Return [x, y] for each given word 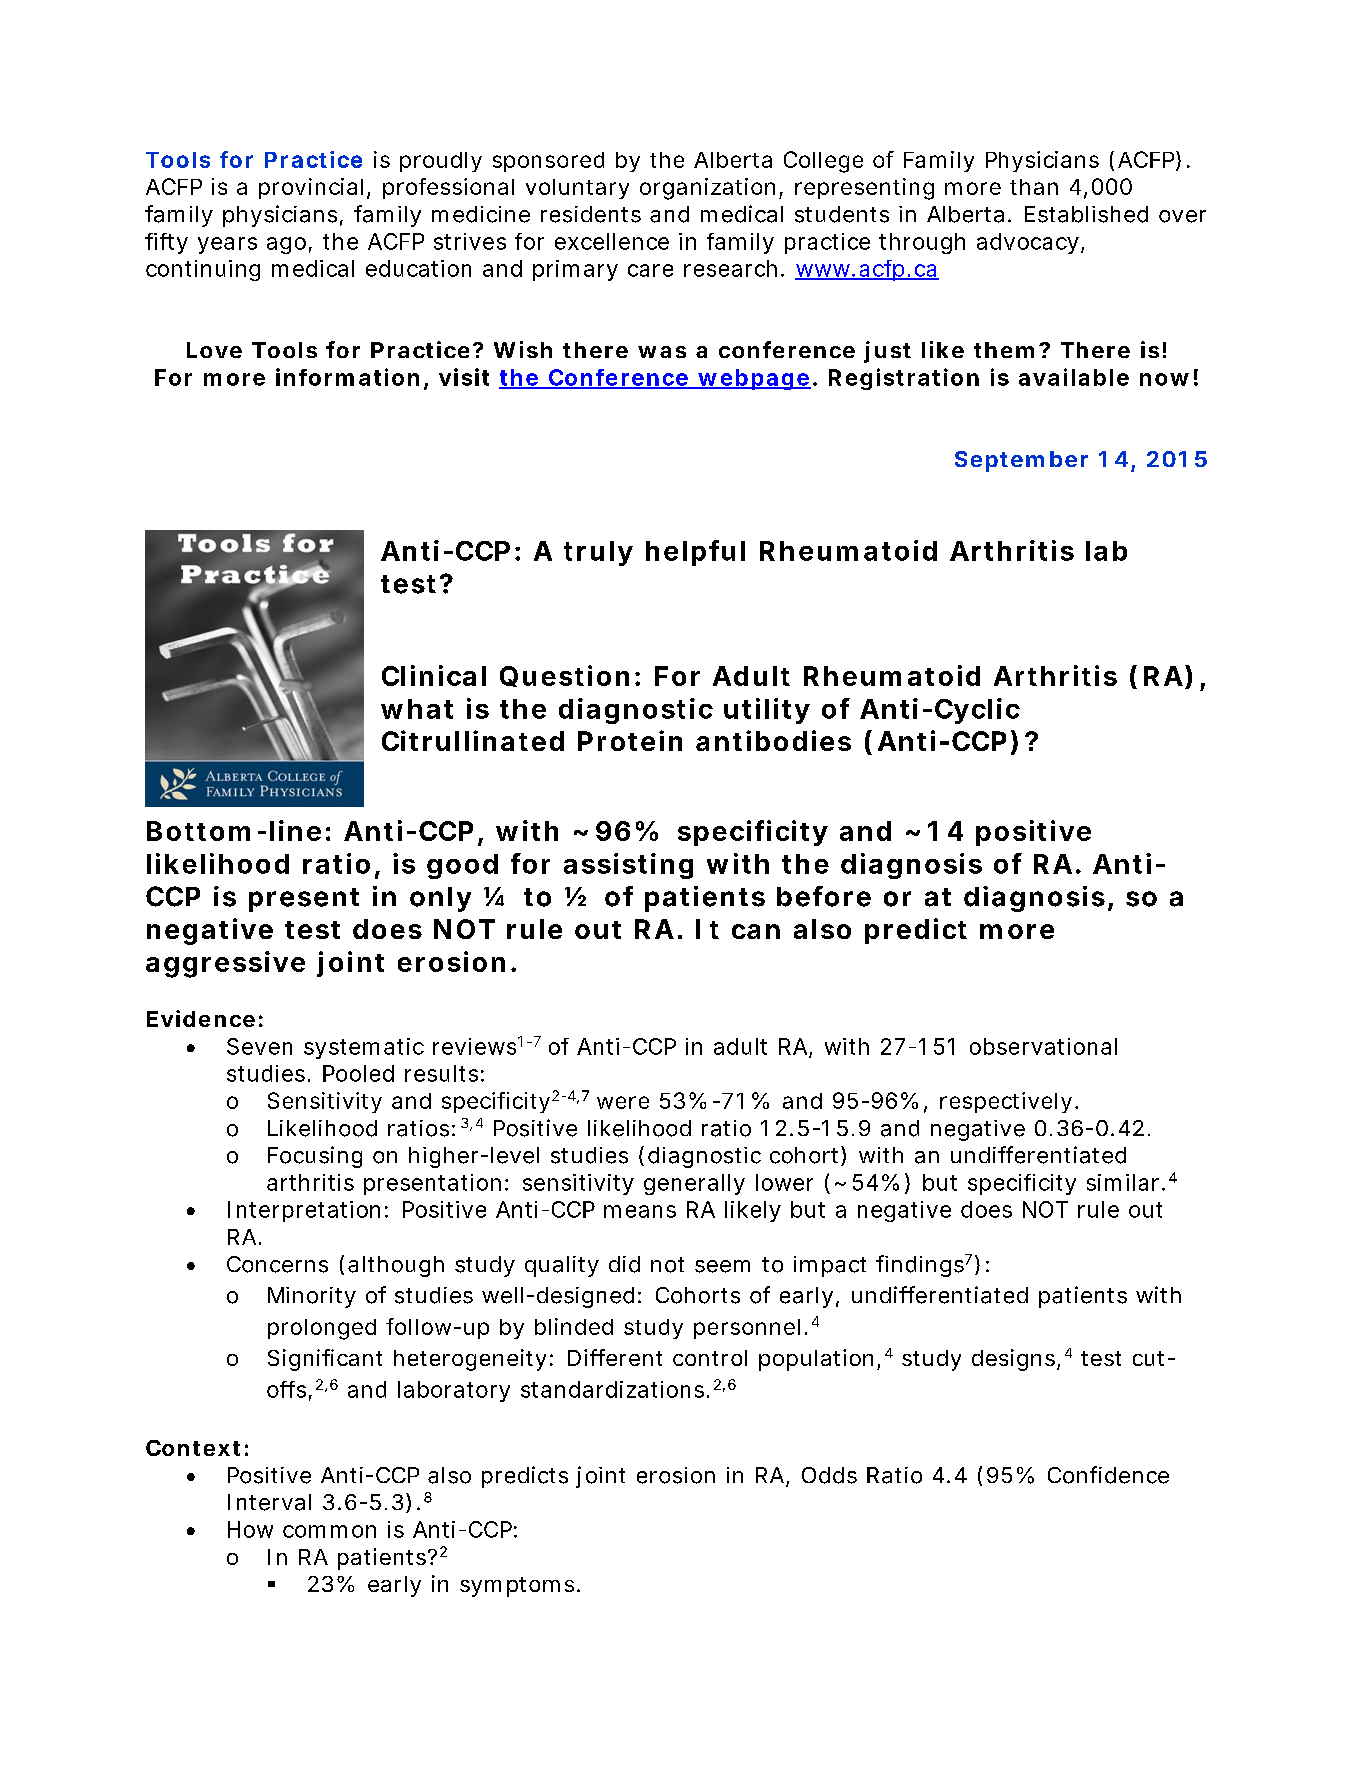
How [250, 1529]
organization [707, 189]
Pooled [358, 1073]
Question [564, 676]
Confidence [1108, 1475]
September [1021, 461]
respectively [1006, 1102]
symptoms [517, 1587]
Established [1086, 214]
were [623, 1102]
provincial [311, 188]
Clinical [434, 675]
